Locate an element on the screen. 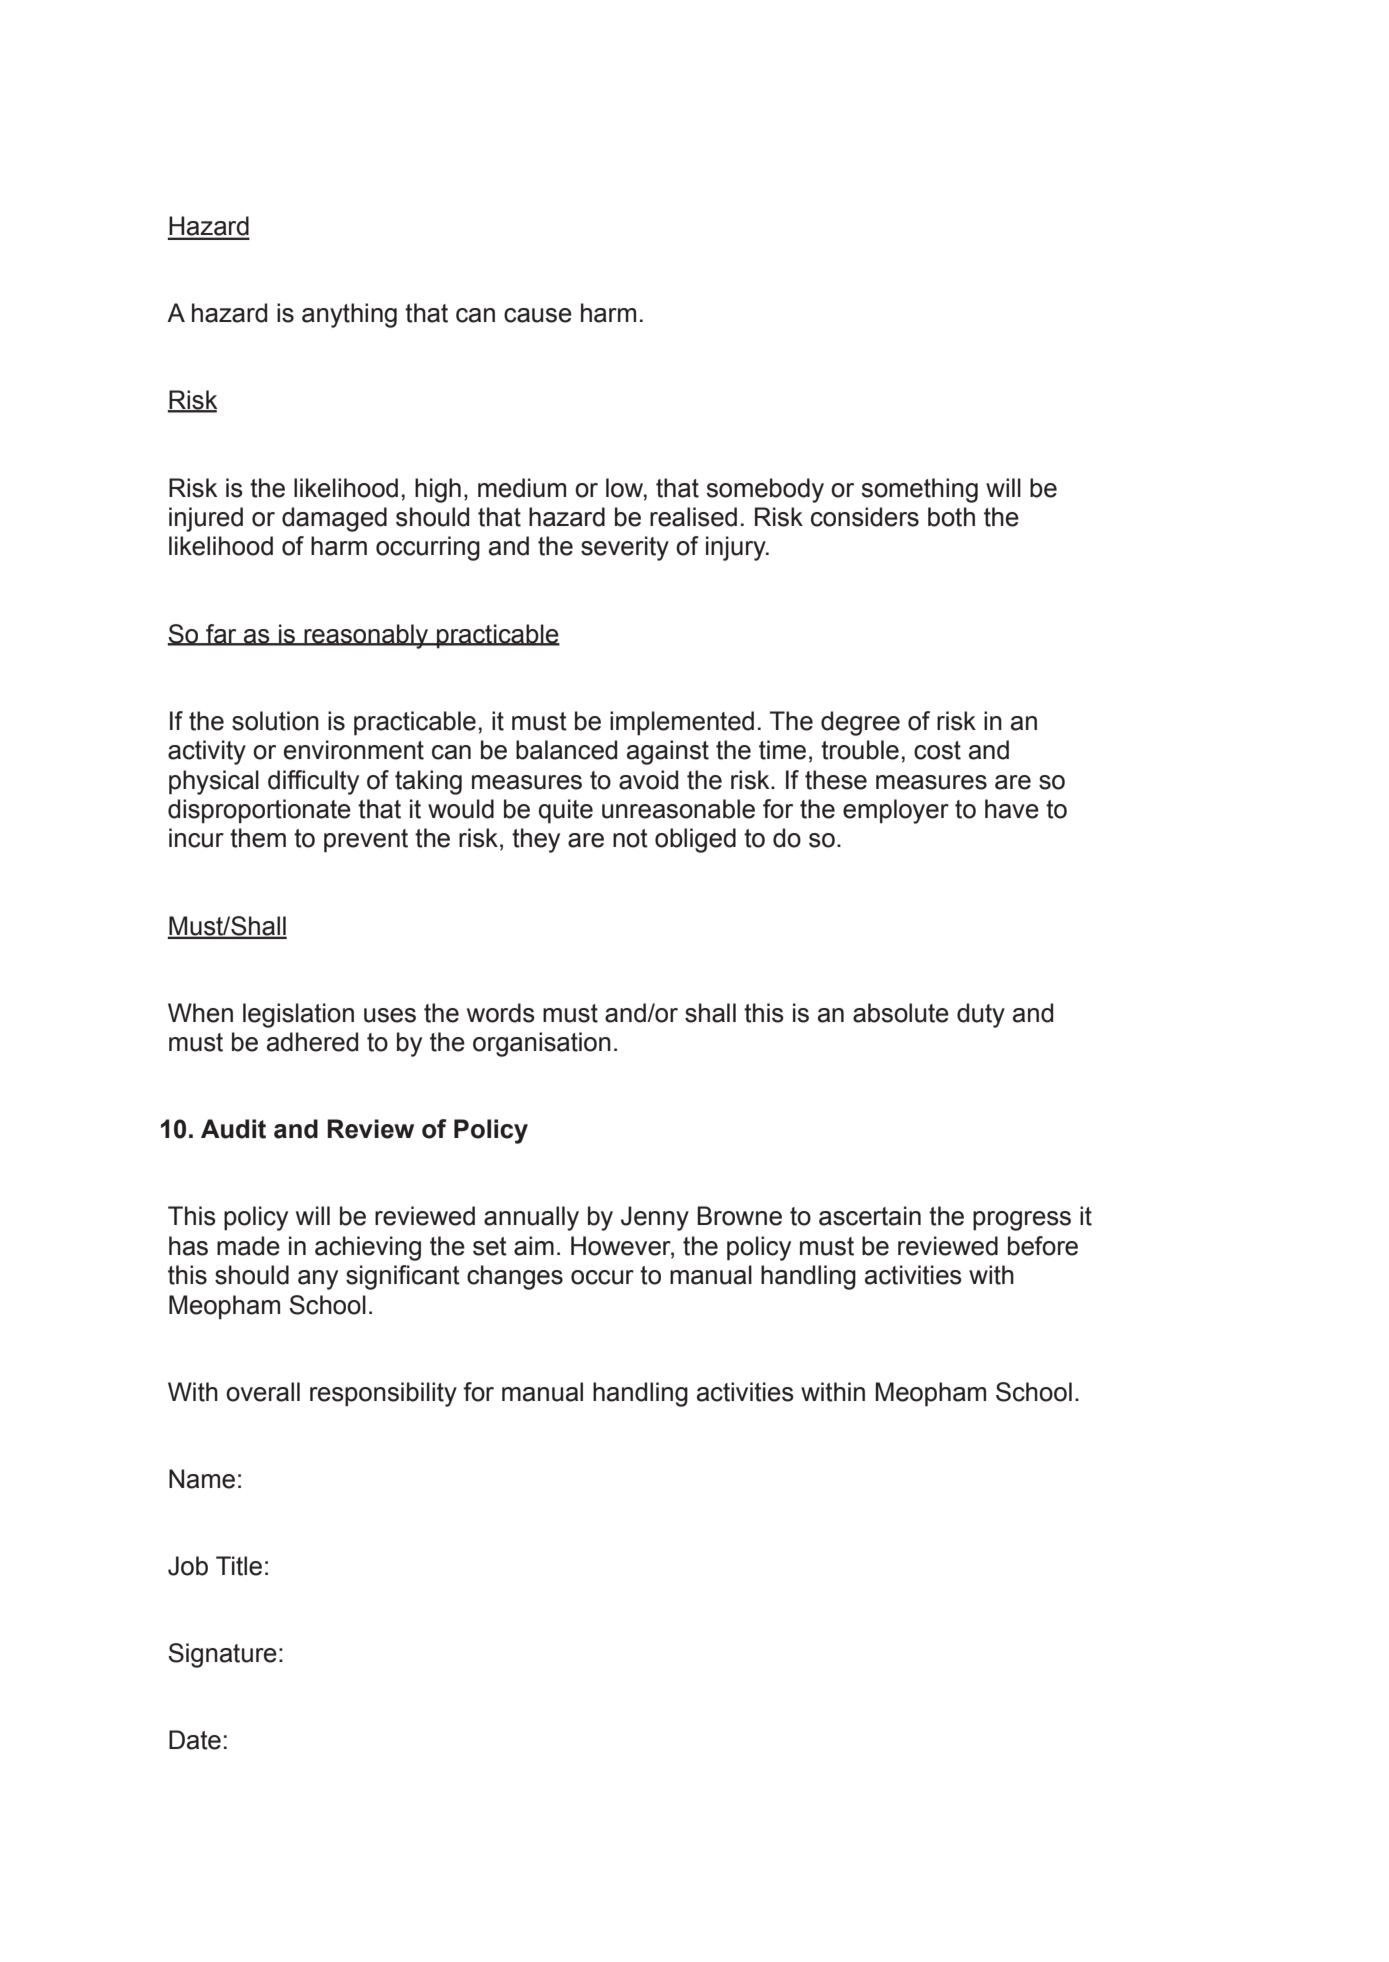 The image size is (1389, 1962). cause is located at coordinates (538, 315).
